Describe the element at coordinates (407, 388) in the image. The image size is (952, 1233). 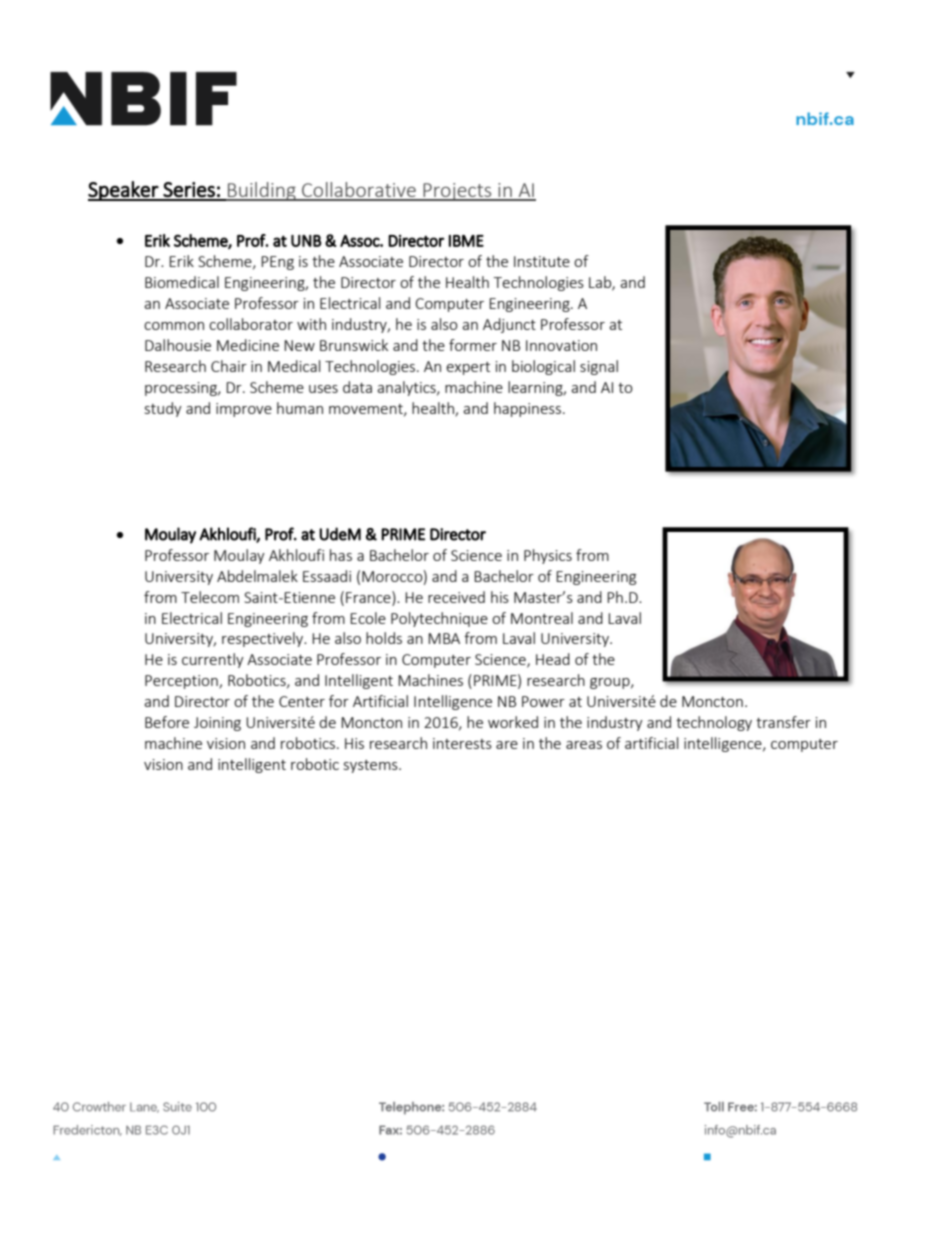
I see `analytics` at that location.
